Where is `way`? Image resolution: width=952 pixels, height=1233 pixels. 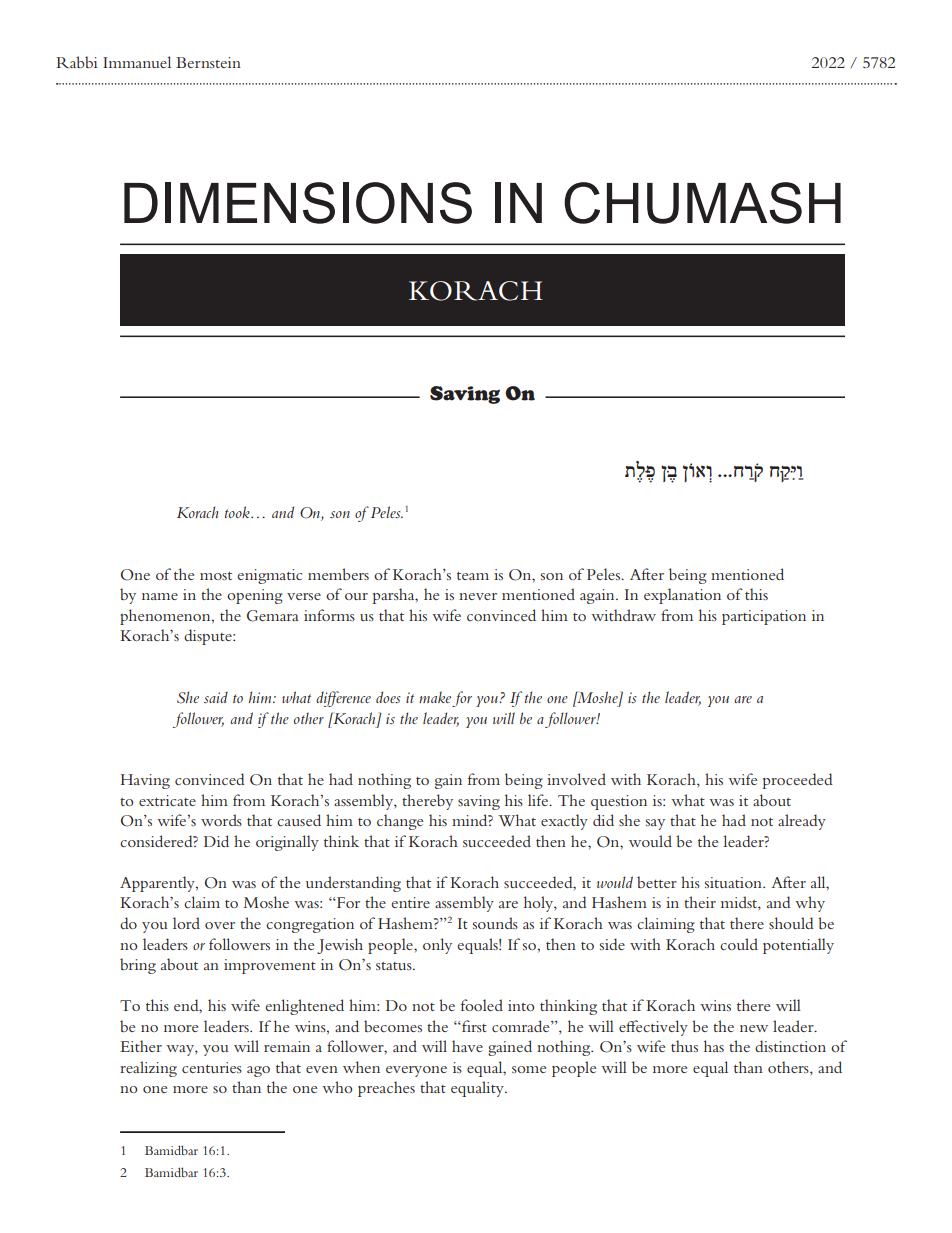 way is located at coordinates (181, 1050).
